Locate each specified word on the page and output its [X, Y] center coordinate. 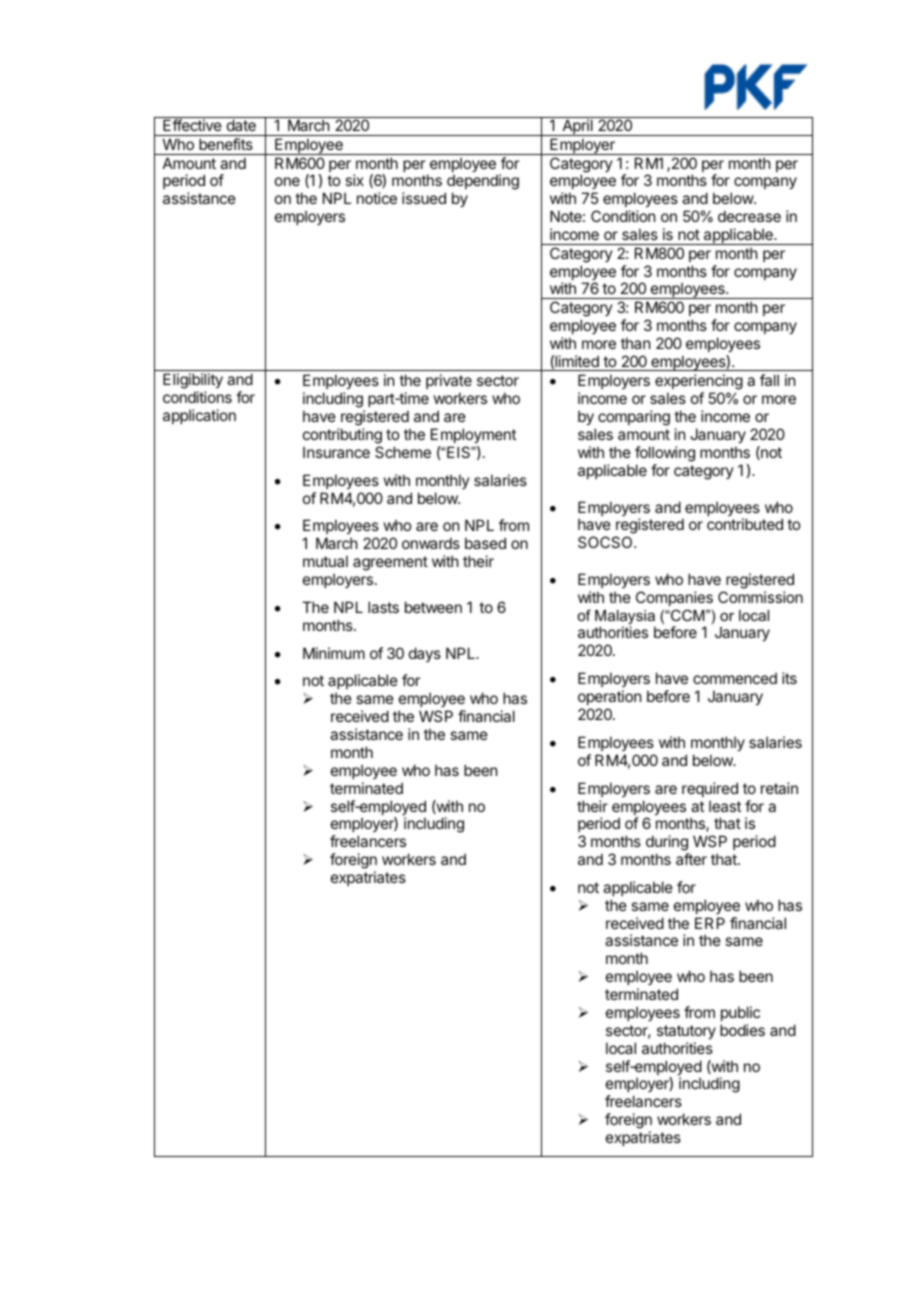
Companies [674, 598]
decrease [749, 216]
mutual [325, 561]
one [287, 181]
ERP [710, 923]
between [433, 607]
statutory [686, 1032]
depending [482, 183]
